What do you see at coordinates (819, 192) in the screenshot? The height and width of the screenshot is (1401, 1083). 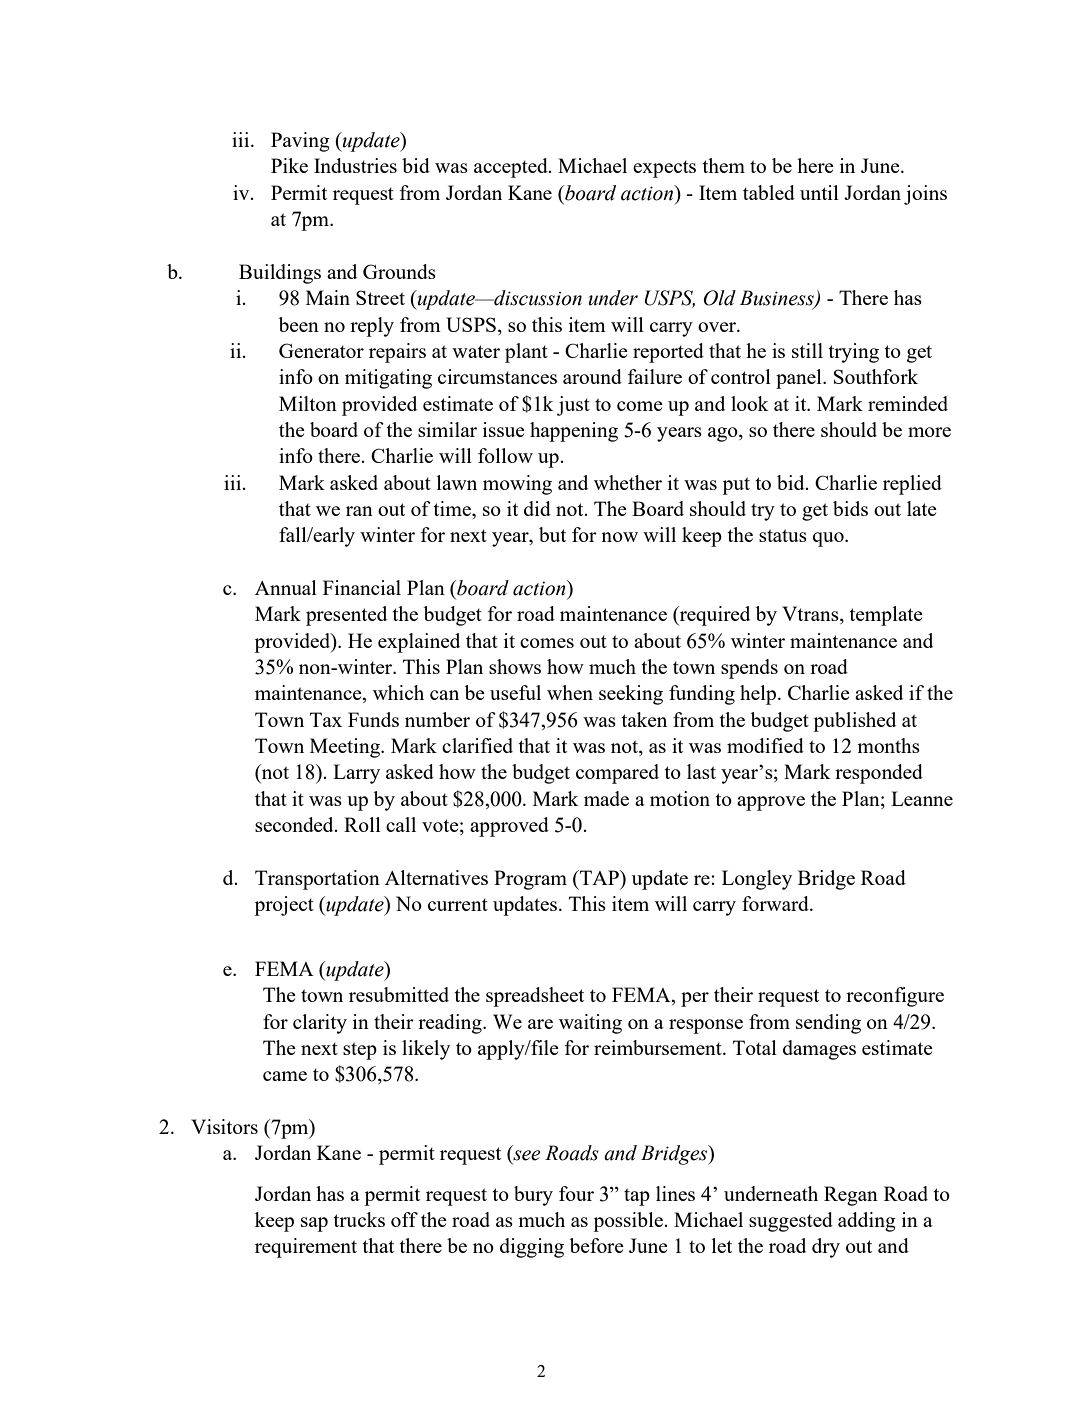 I see `until` at bounding box center [819, 192].
